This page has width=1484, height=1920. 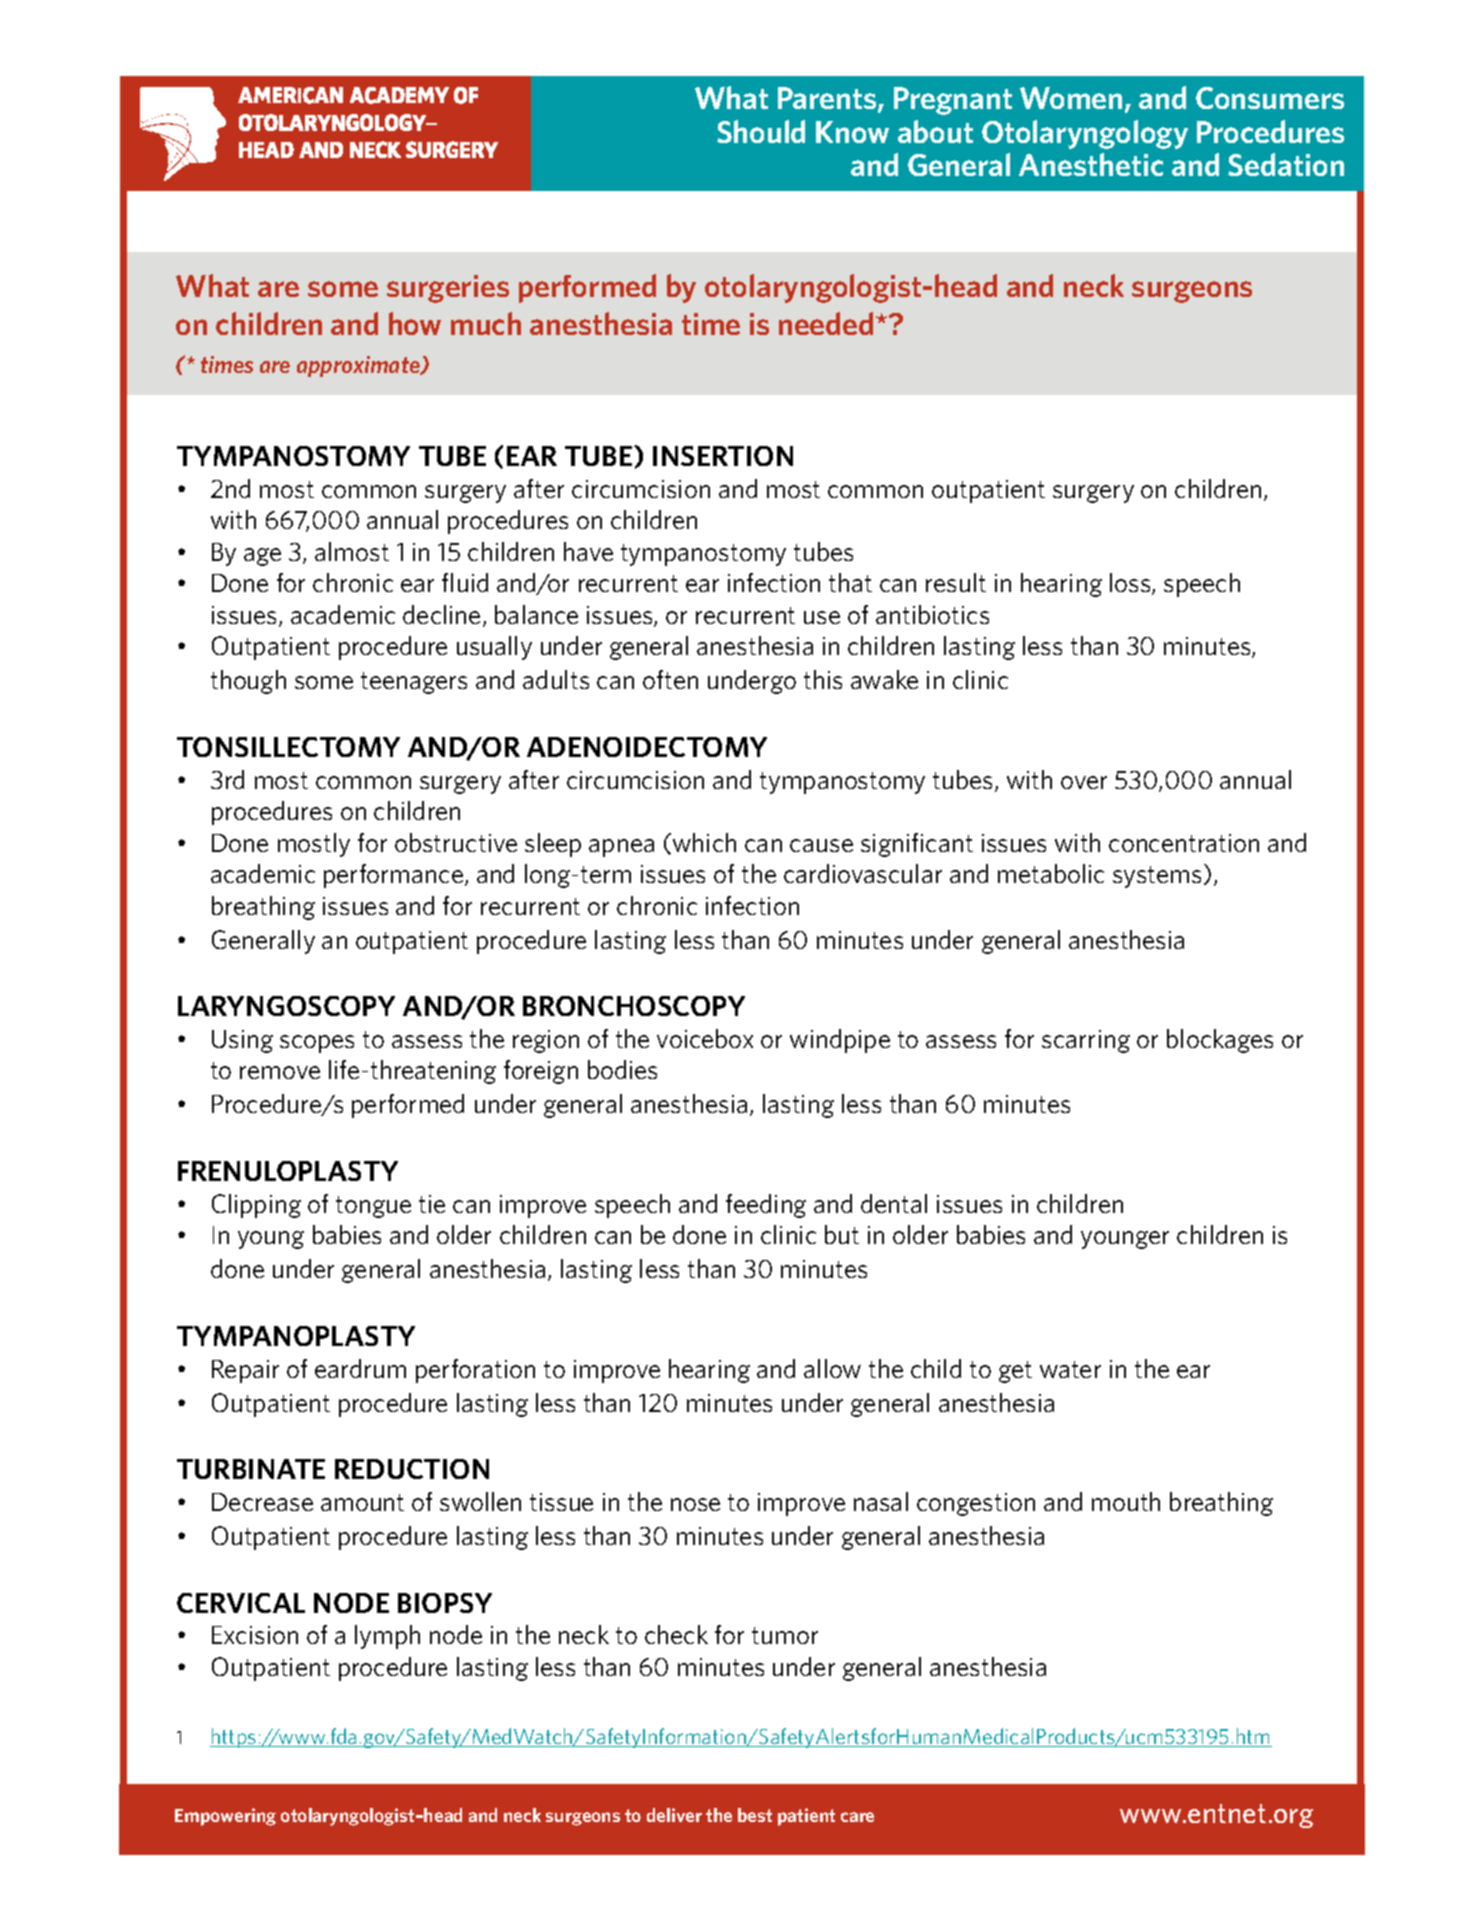 What do you see at coordinates (225, 1817) in the page?
I see `Empowering` at bounding box center [225, 1817].
